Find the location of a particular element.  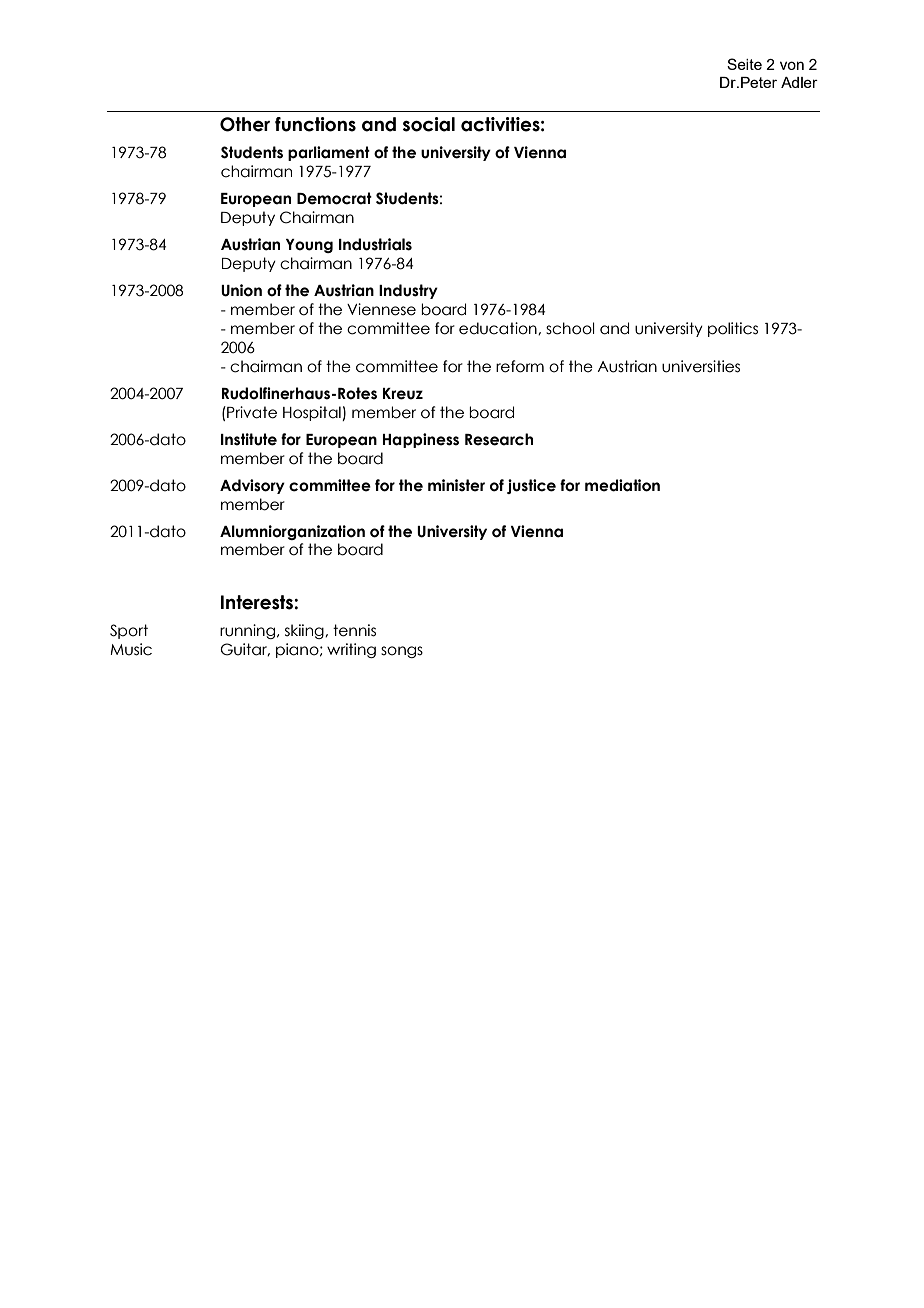

universities is located at coordinates (701, 366).
